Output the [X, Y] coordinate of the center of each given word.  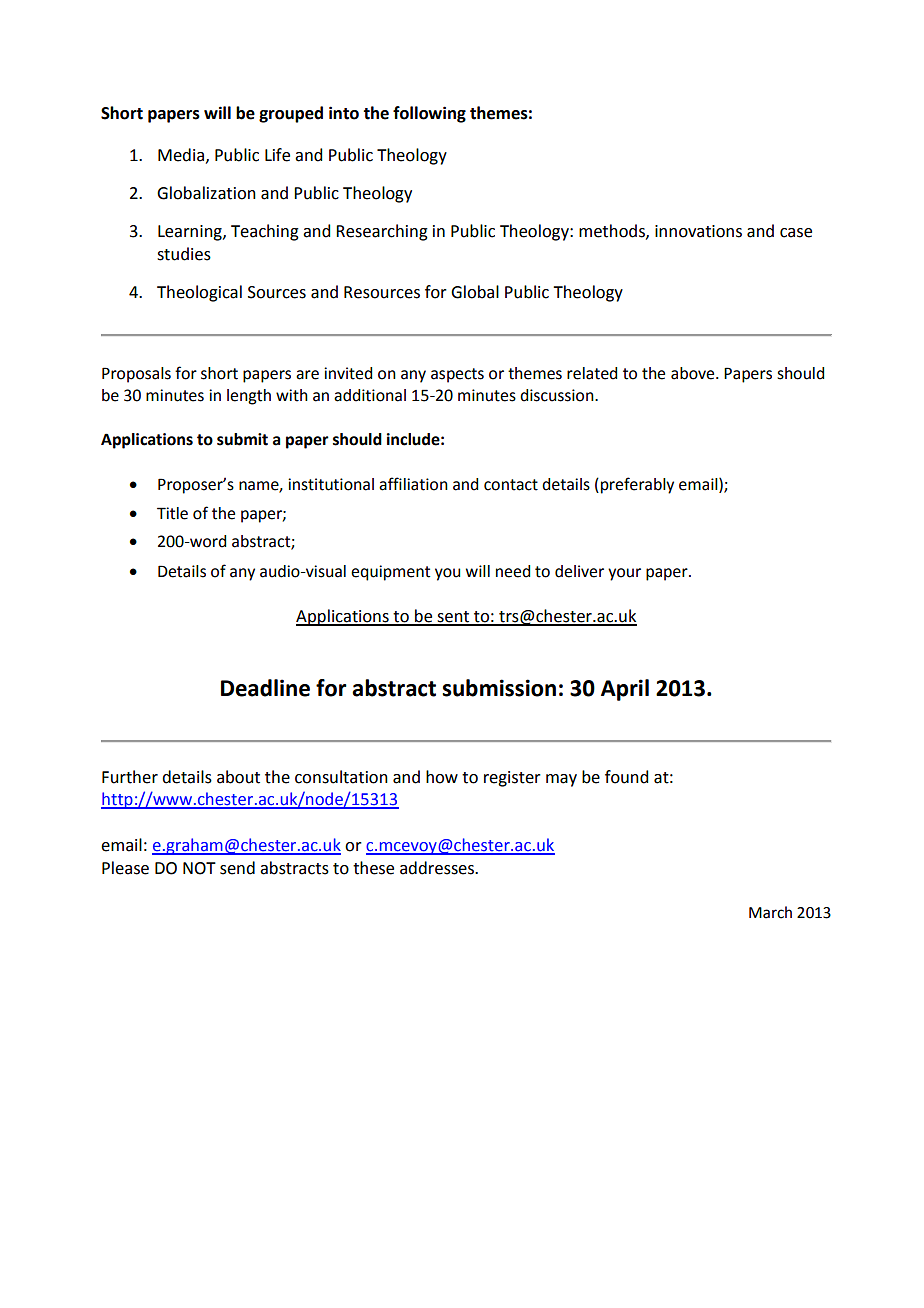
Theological [199, 293]
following [429, 114]
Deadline [265, 688]
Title [172, 513]
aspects [457, 375]
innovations [698, 231]
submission [499, 688]
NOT [199, 868]
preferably [637, 485]
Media [182, 155]
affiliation [413, 484]
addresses [438, 868]
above [694, 373]
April [625, 690]
